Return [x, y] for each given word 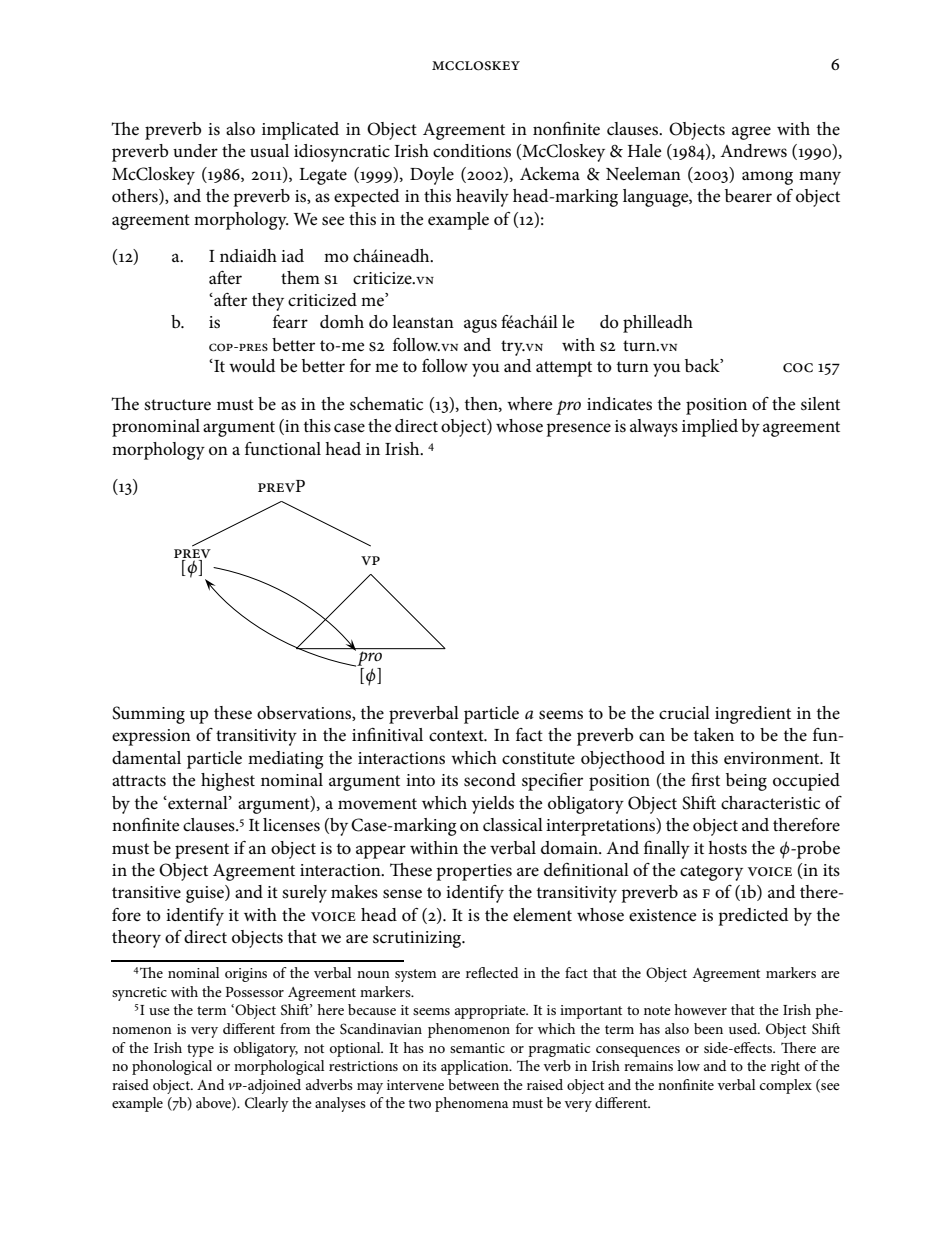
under [195, 150]
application [476, 1067]
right [785, 1067]
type [200, 1050]
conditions [472, 151]
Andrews [753, 151]
